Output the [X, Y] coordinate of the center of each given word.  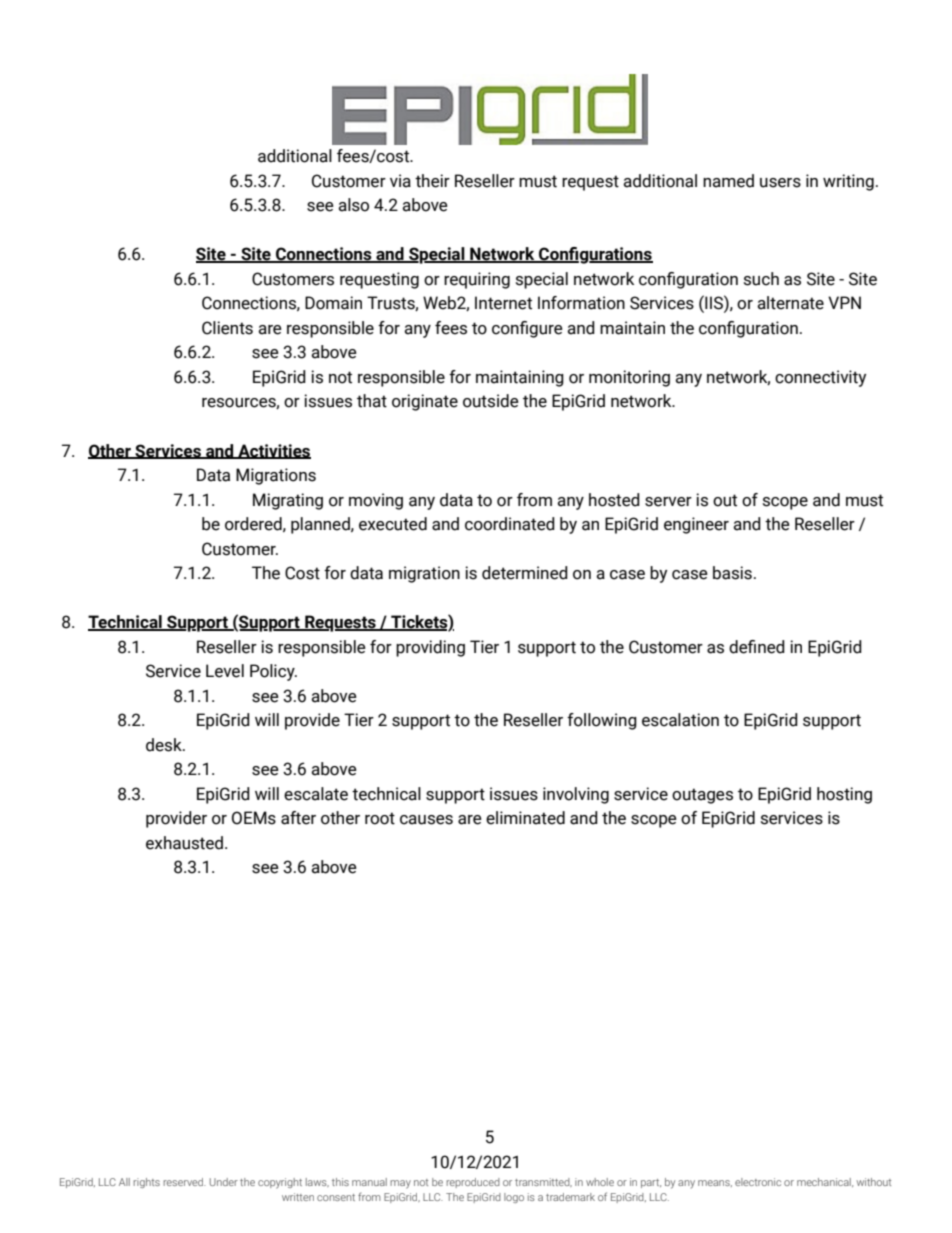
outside [491, 401]
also [353, 205]
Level [225, 671]
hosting [844, 795]
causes [426, 820]
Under [224, 1182]
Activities [273, 451]
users [780, 183]
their [432, 181]
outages [702, 796]
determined [525, 573]
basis [732, 573]
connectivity [820, 378]
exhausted [186, 843]
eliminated [525, 818]
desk [165, 745]
